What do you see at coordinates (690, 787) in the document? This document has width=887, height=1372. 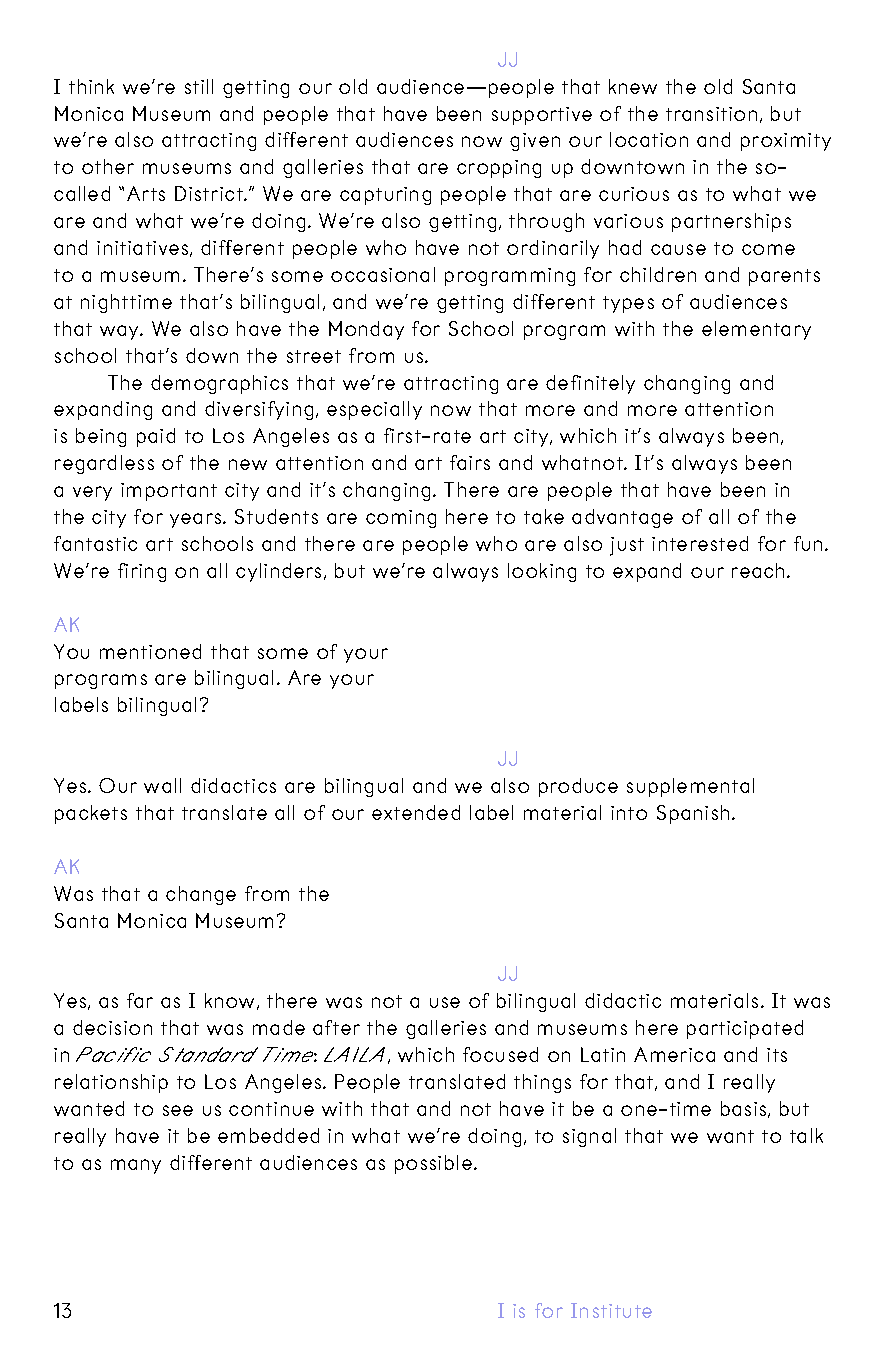 I see `supplemental` at bounding box center [690, 787].
